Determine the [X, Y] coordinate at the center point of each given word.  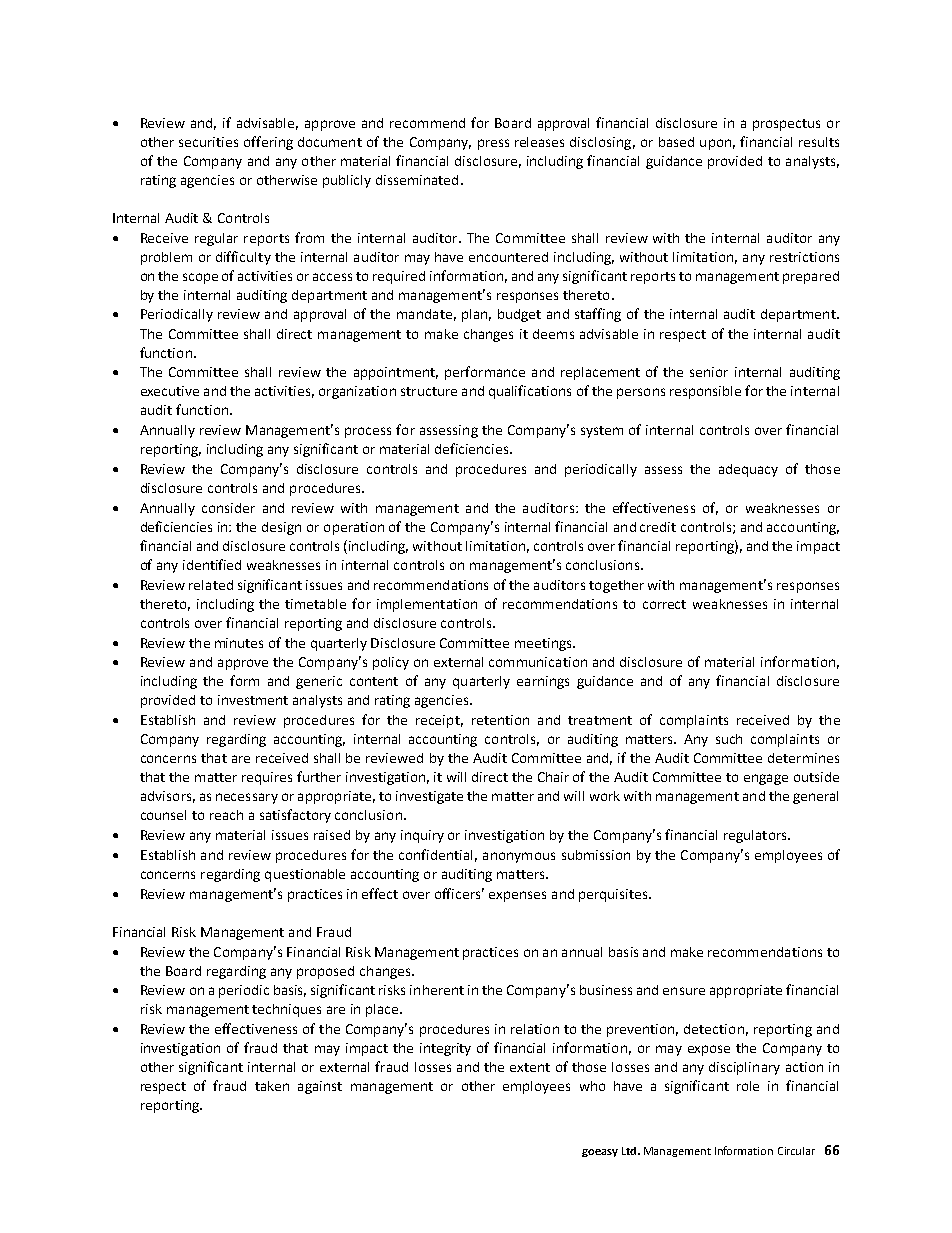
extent [530, 1067]
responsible [705, 392]
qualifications [530, 392]
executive [170, 391]
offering [268, 143]
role [748, 1086]
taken [272, 1086]
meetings [544, 644]
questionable [305, 875]
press [493, 144]
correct [664, 604]
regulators [756, 836]
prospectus [786, 125]
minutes [239, 643]
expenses [517, 896]
